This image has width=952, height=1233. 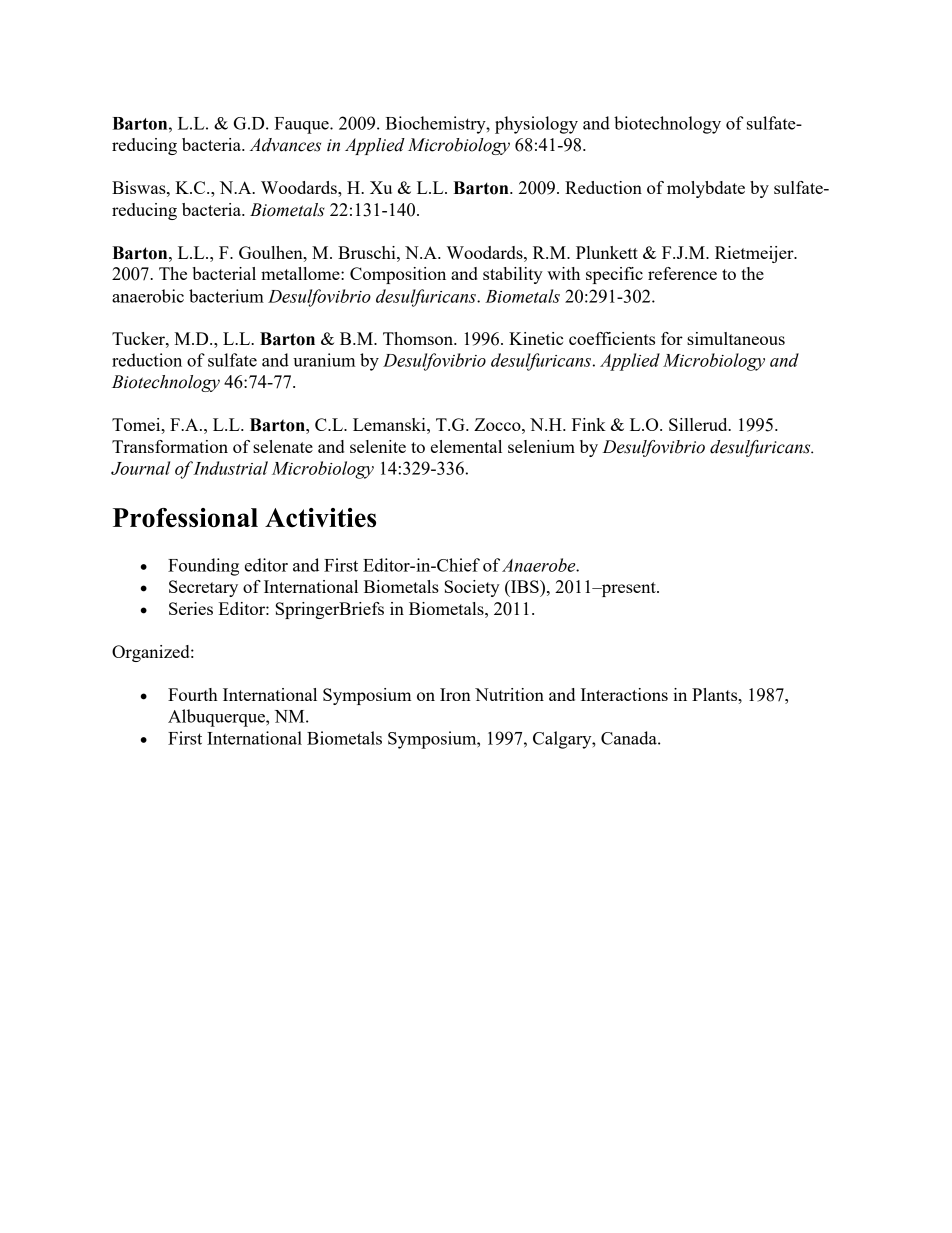 I want to click on Advances, so click(x=285, y=145).
